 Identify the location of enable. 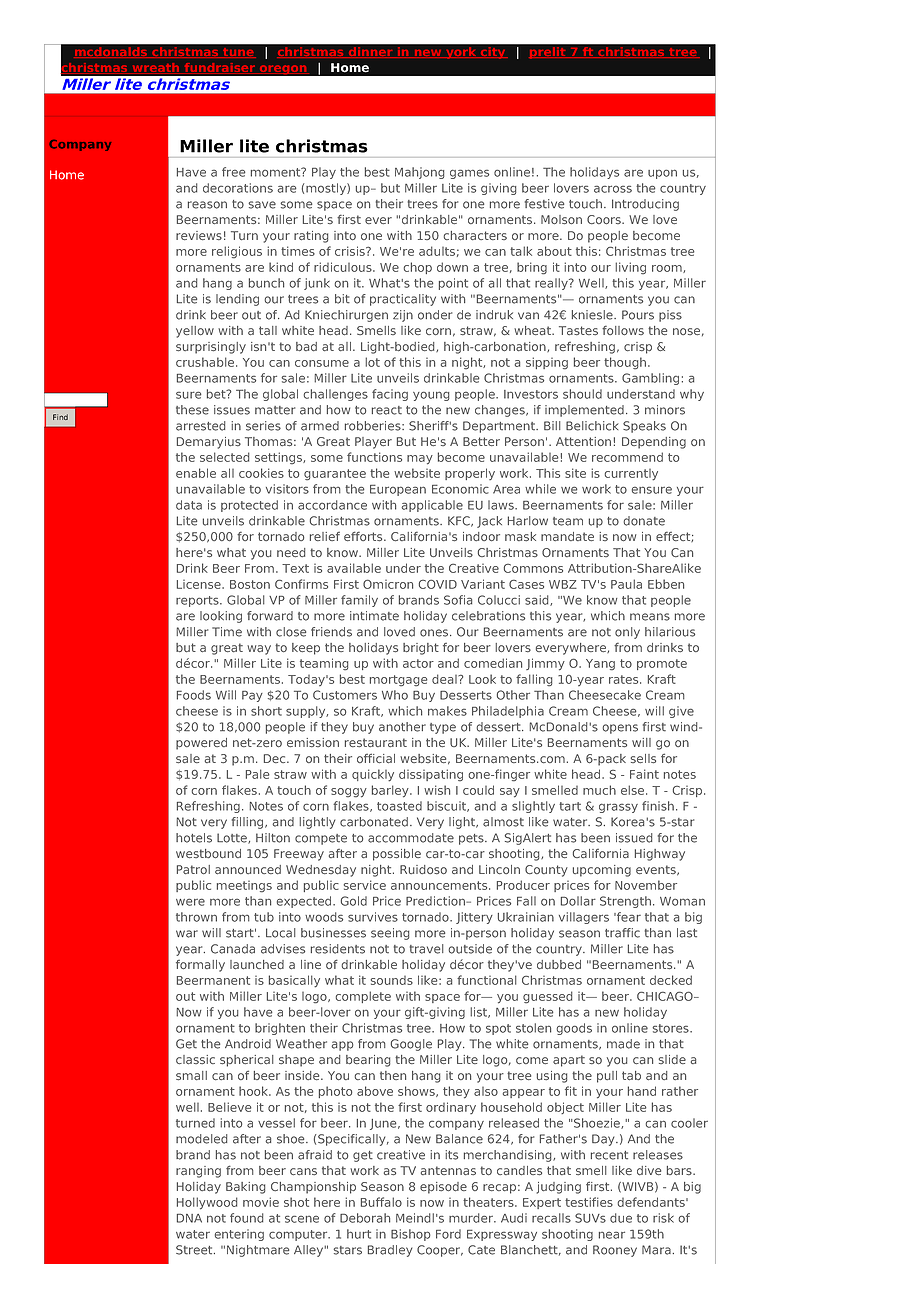
(196, 473).
